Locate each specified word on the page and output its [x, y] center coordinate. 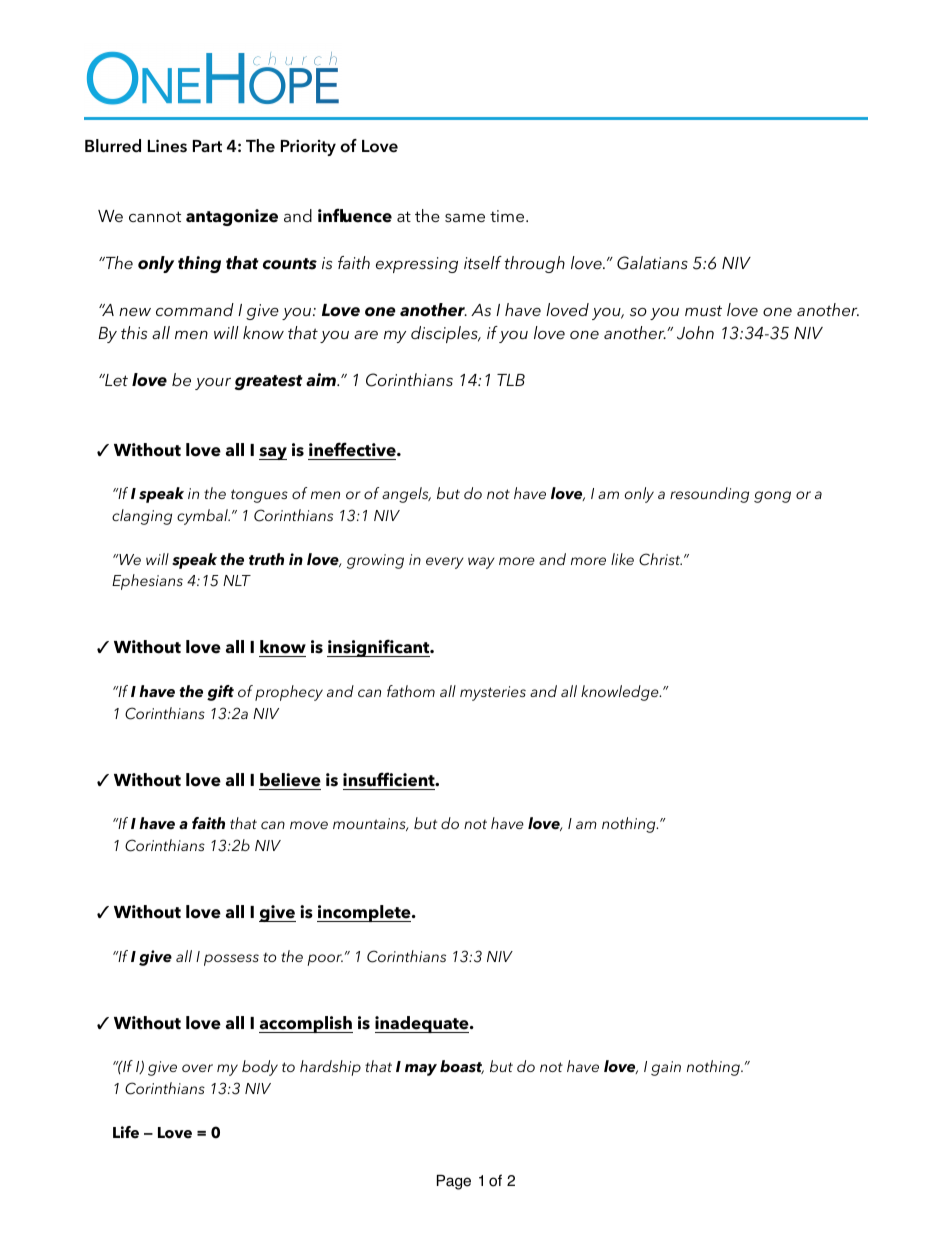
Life [126, 1132]
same [465, 218]
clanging [142, 517]
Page [454, 1182]
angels [406, 495]
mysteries [493, 693]
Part [207, 146]
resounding [709, 495]
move [309, 825]
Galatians [652, 263]
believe [290, 780]
